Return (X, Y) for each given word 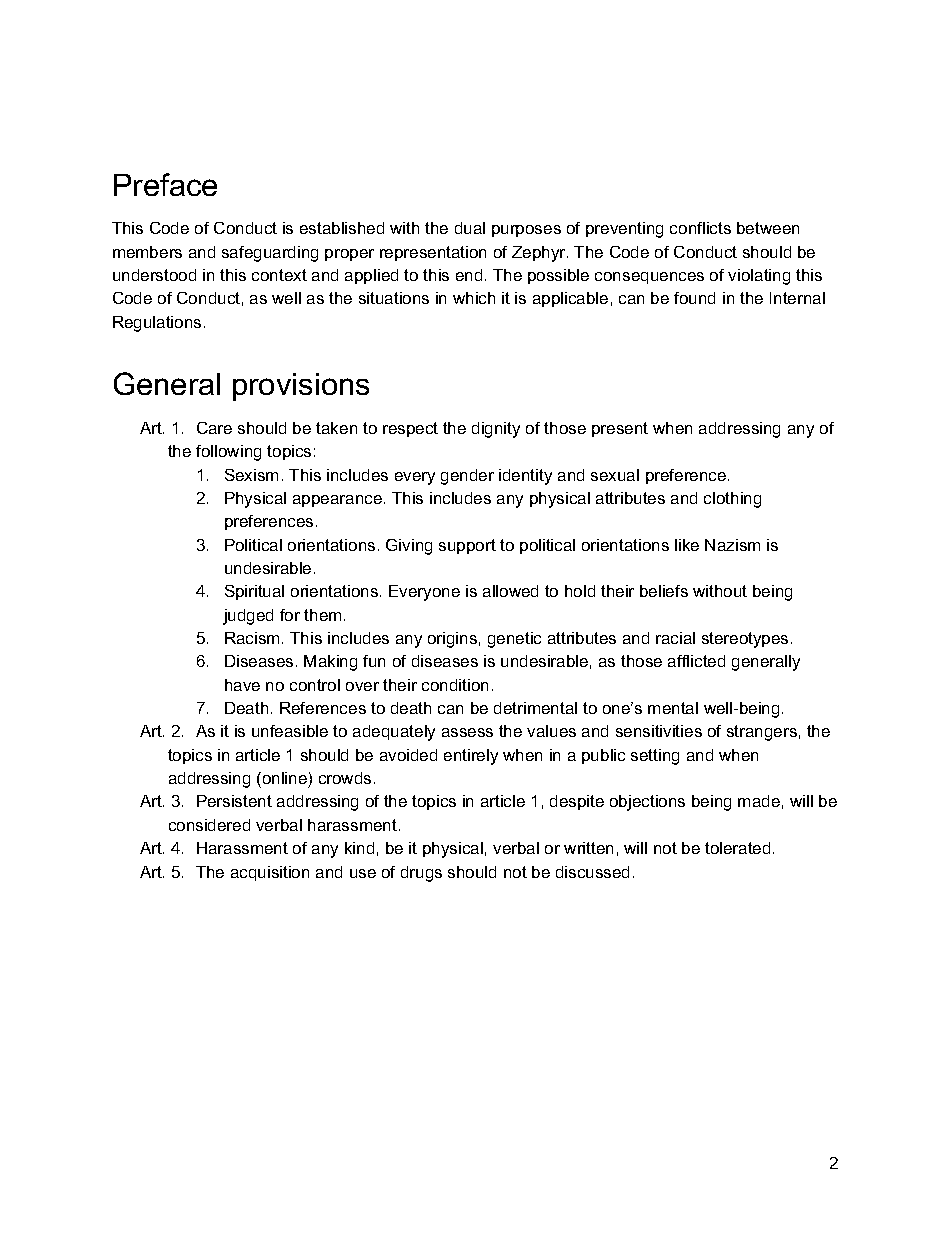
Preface (165, 184)
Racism (252, 638)
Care (214, 428)
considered (209, 825)
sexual (615, 475)
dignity (496, 430)
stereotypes (745, 640)
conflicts (700, 228)
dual (470, 228)
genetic (514, 640)
